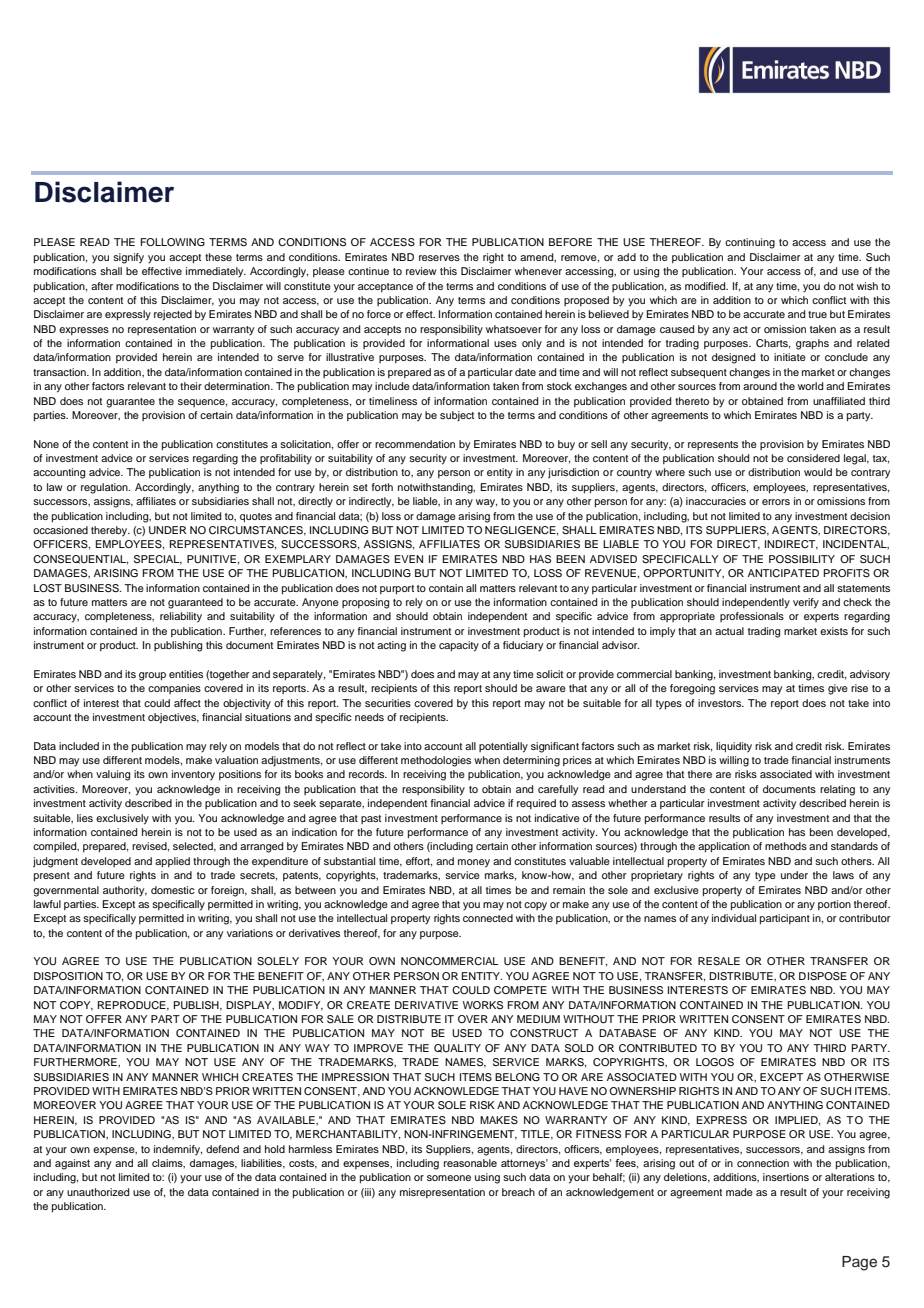 This screenshot has height=1308, width=924. I want to click on verify, so click(806, 603).
